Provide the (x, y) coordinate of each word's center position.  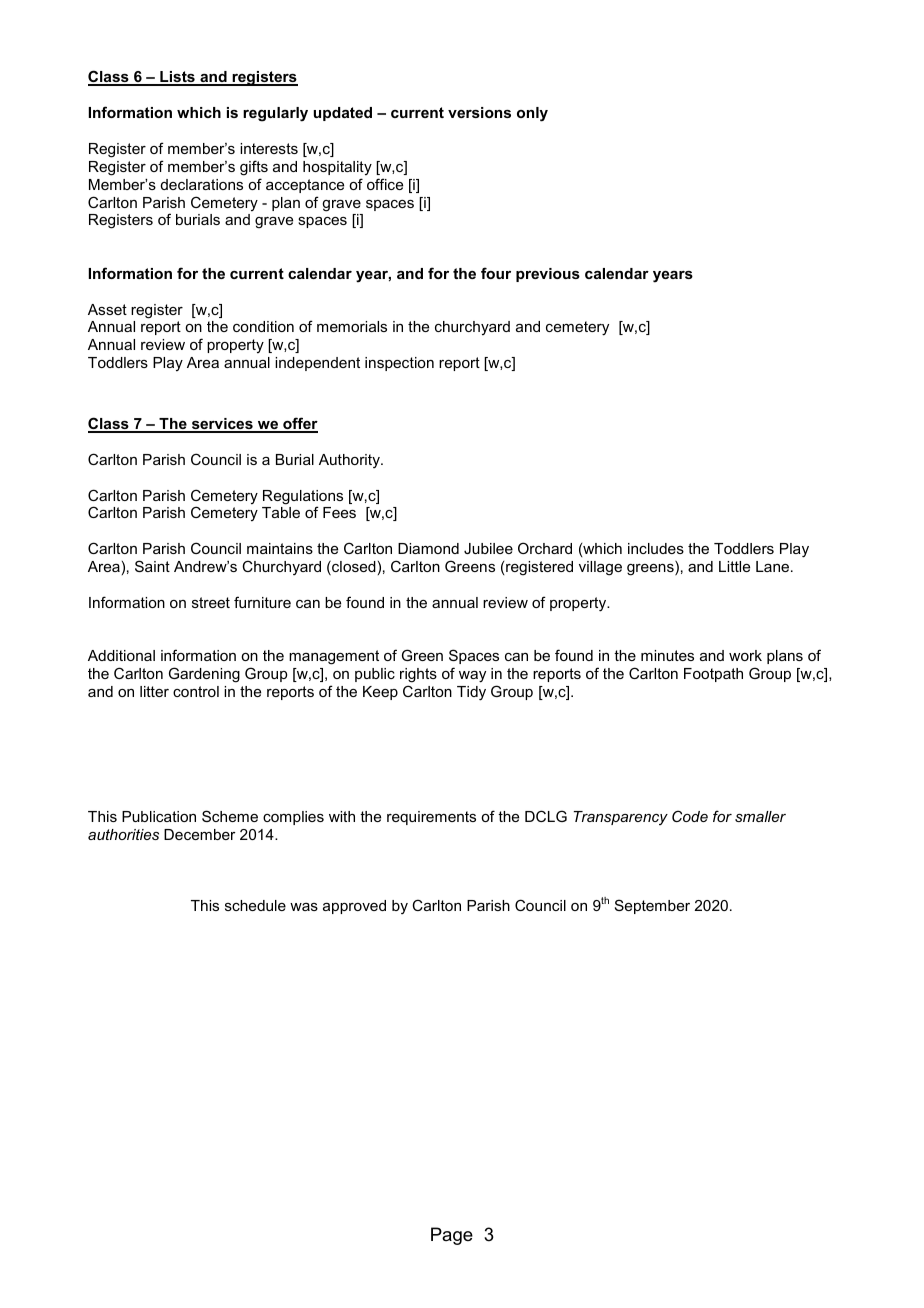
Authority (351, 461)
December (200, 834)
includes (656, 548)
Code (690, 816)
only (532, 114)
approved (354, 907)
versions (479, 112)
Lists (177, 78)
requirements (431, 818)
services (222, 425)
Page (452, 1236)
